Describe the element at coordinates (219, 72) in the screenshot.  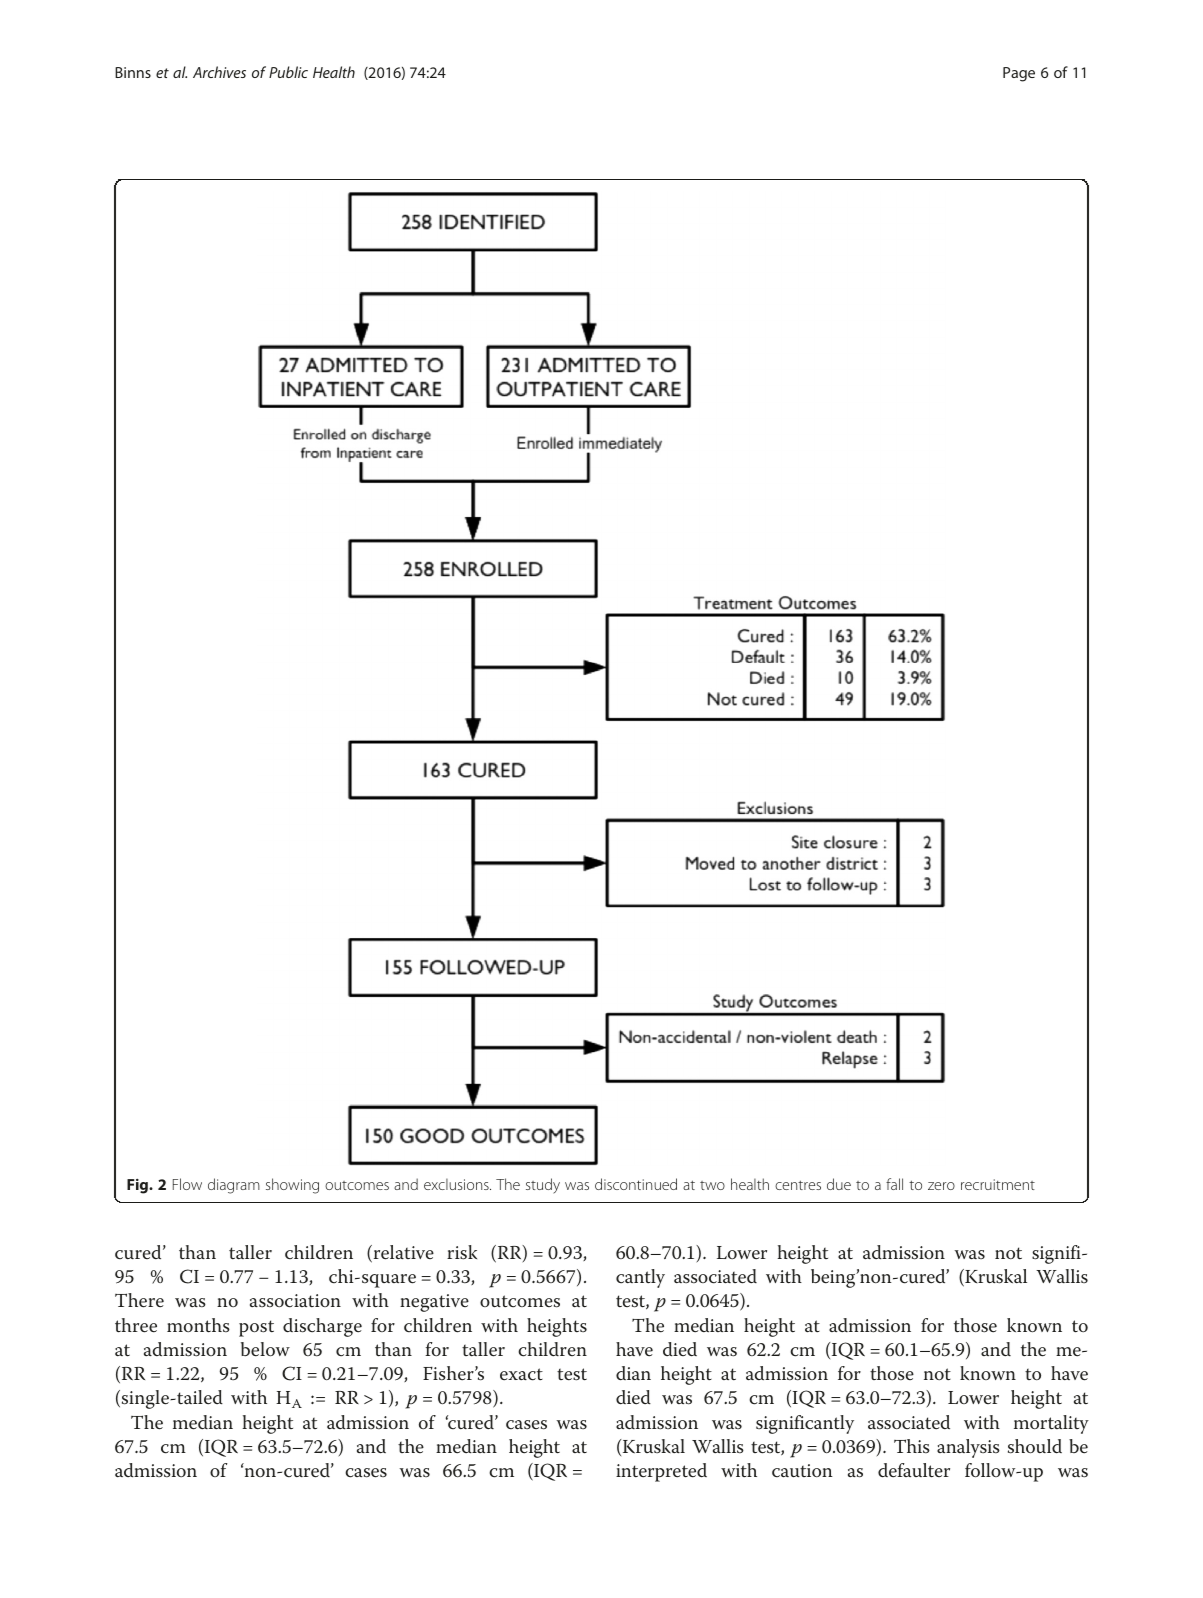
I see `Archives` at that location.
